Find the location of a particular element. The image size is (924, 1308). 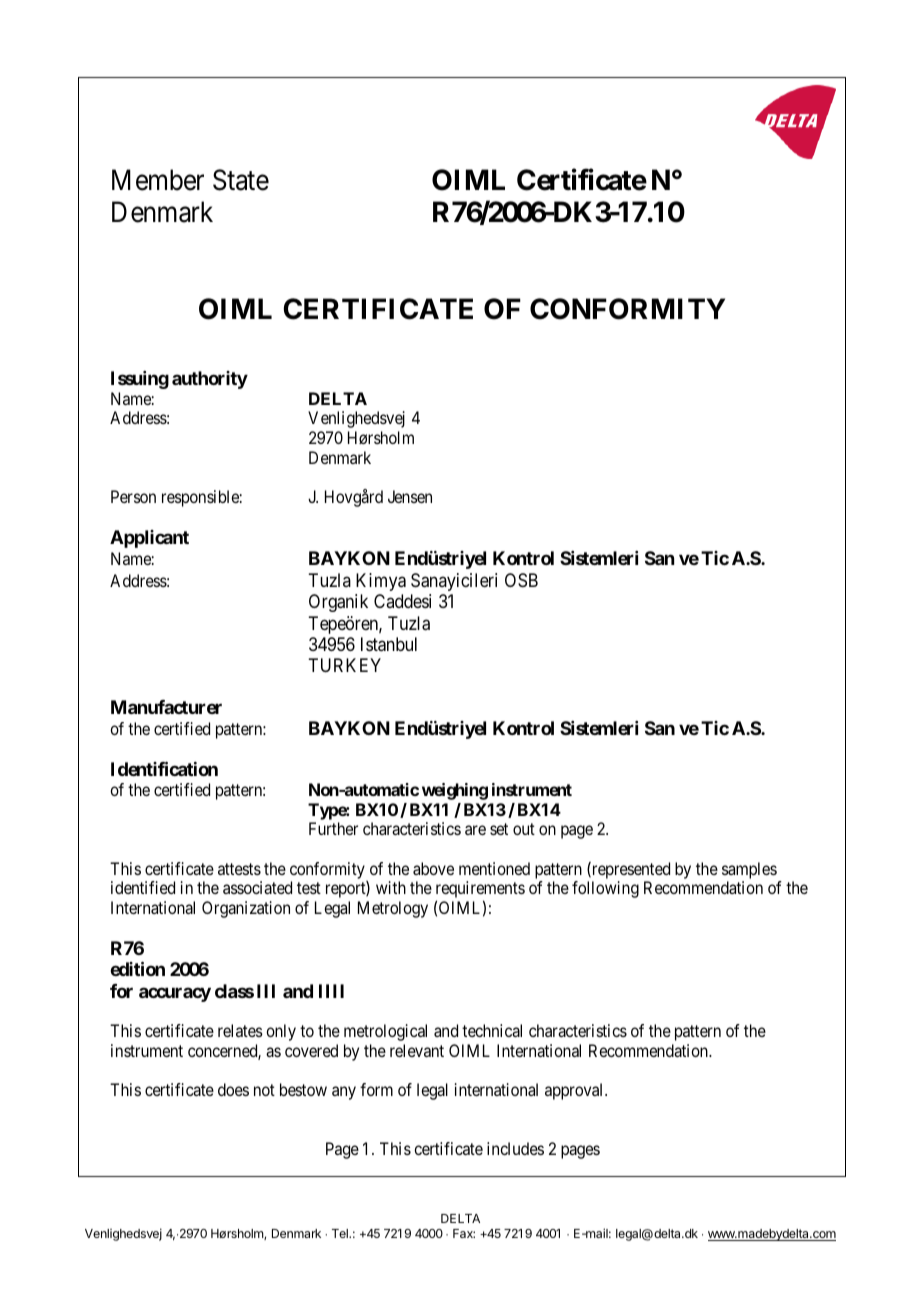

State is located at coordinates (241, 180).
